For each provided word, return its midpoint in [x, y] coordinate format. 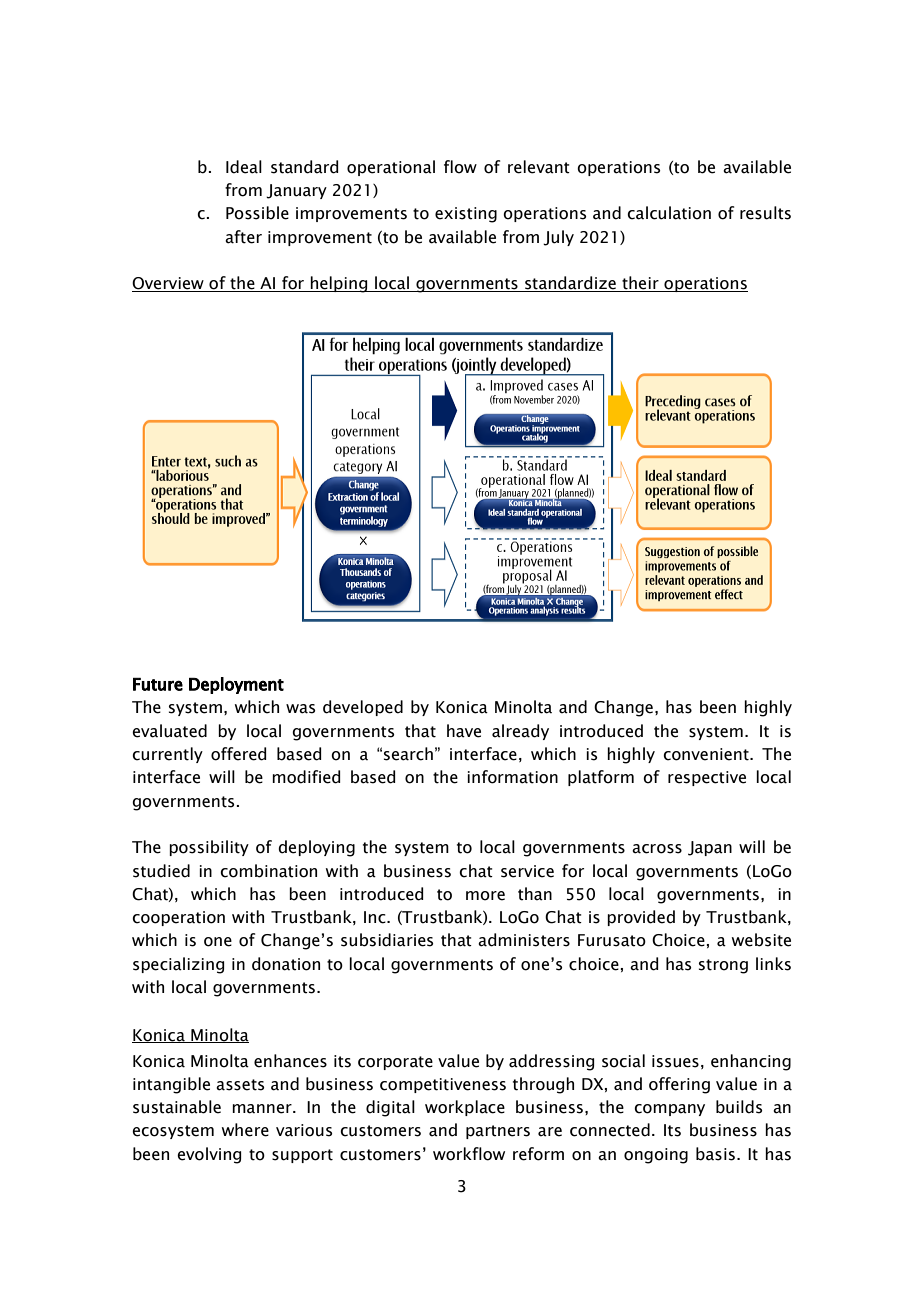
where [245, 1130]
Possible [257, 213]
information [512, 777]
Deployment [236, 685]
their [640, 284]
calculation [669, 213]
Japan [710, 848]
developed [363, 708]
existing [466, 215]
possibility [209, 848]
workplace [465, 1108]
